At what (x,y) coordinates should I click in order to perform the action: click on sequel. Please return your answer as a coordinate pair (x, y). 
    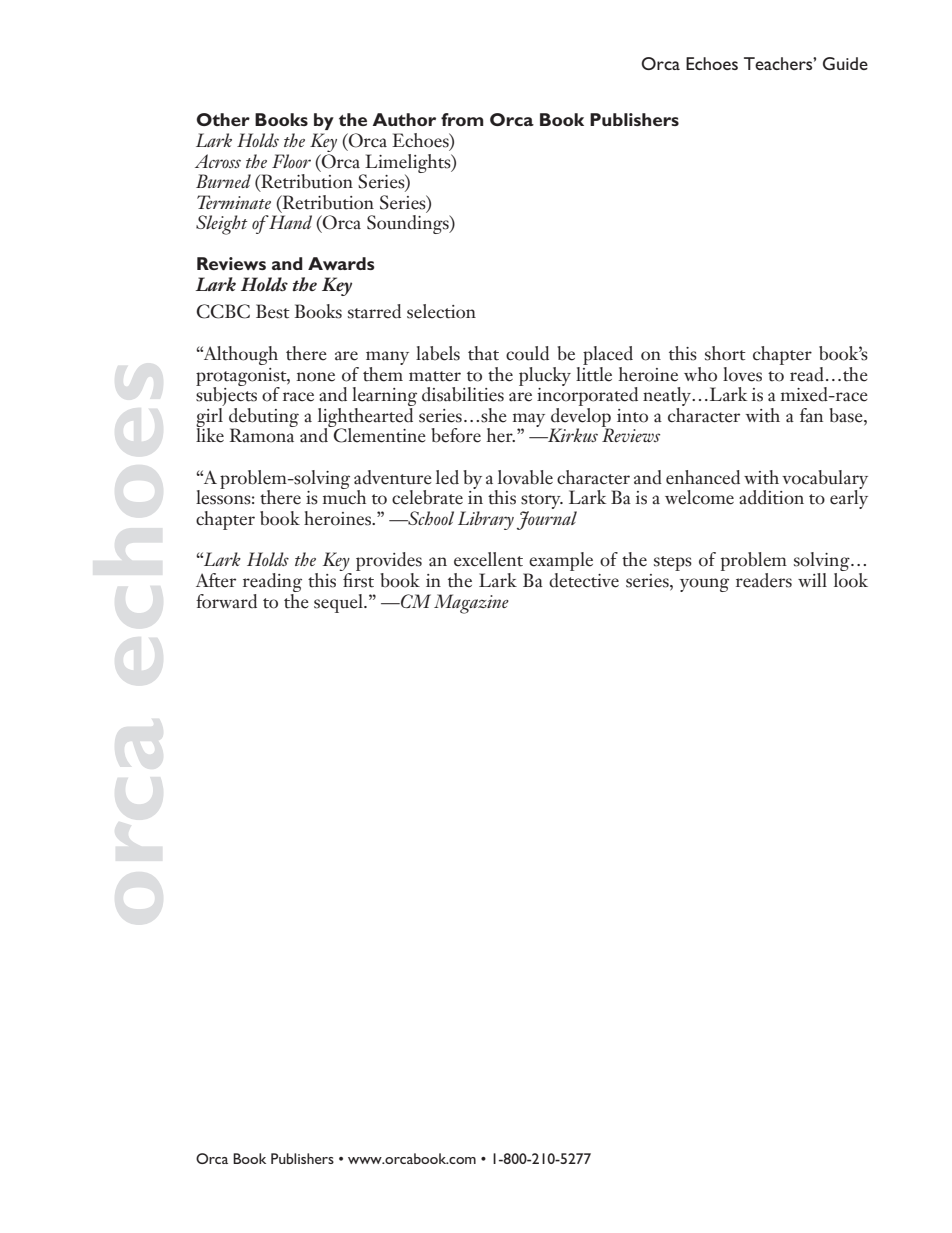
    Looking at the image, I should click on (339, 603).
